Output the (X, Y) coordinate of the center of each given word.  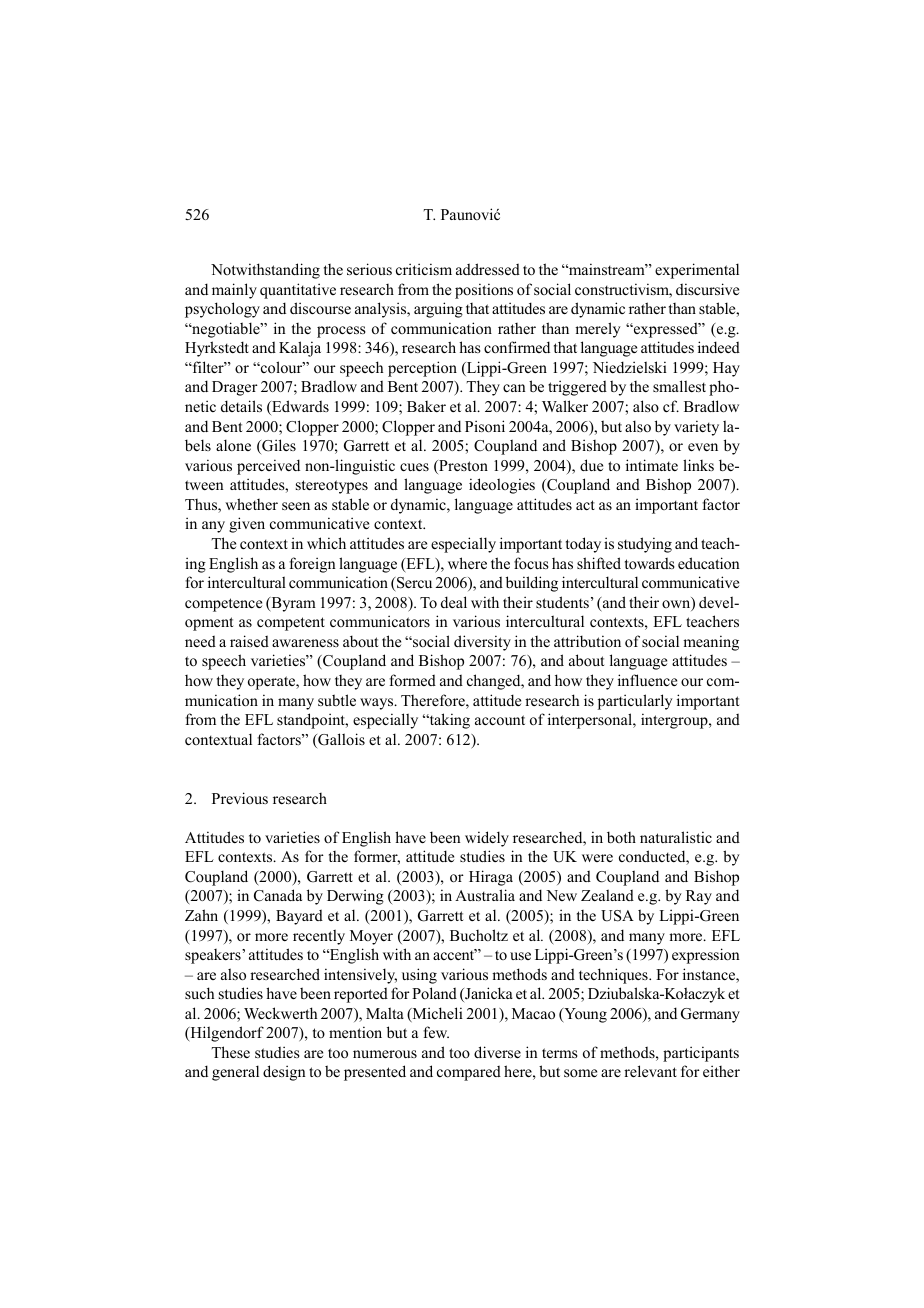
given (247, 525)
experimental (697, 271)
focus (531, 563)
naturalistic (676, 837)
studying (645, 545)
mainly (234, 291)
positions (484, 291)
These (230, 1052)
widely (487, 839)
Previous (240, 798)
